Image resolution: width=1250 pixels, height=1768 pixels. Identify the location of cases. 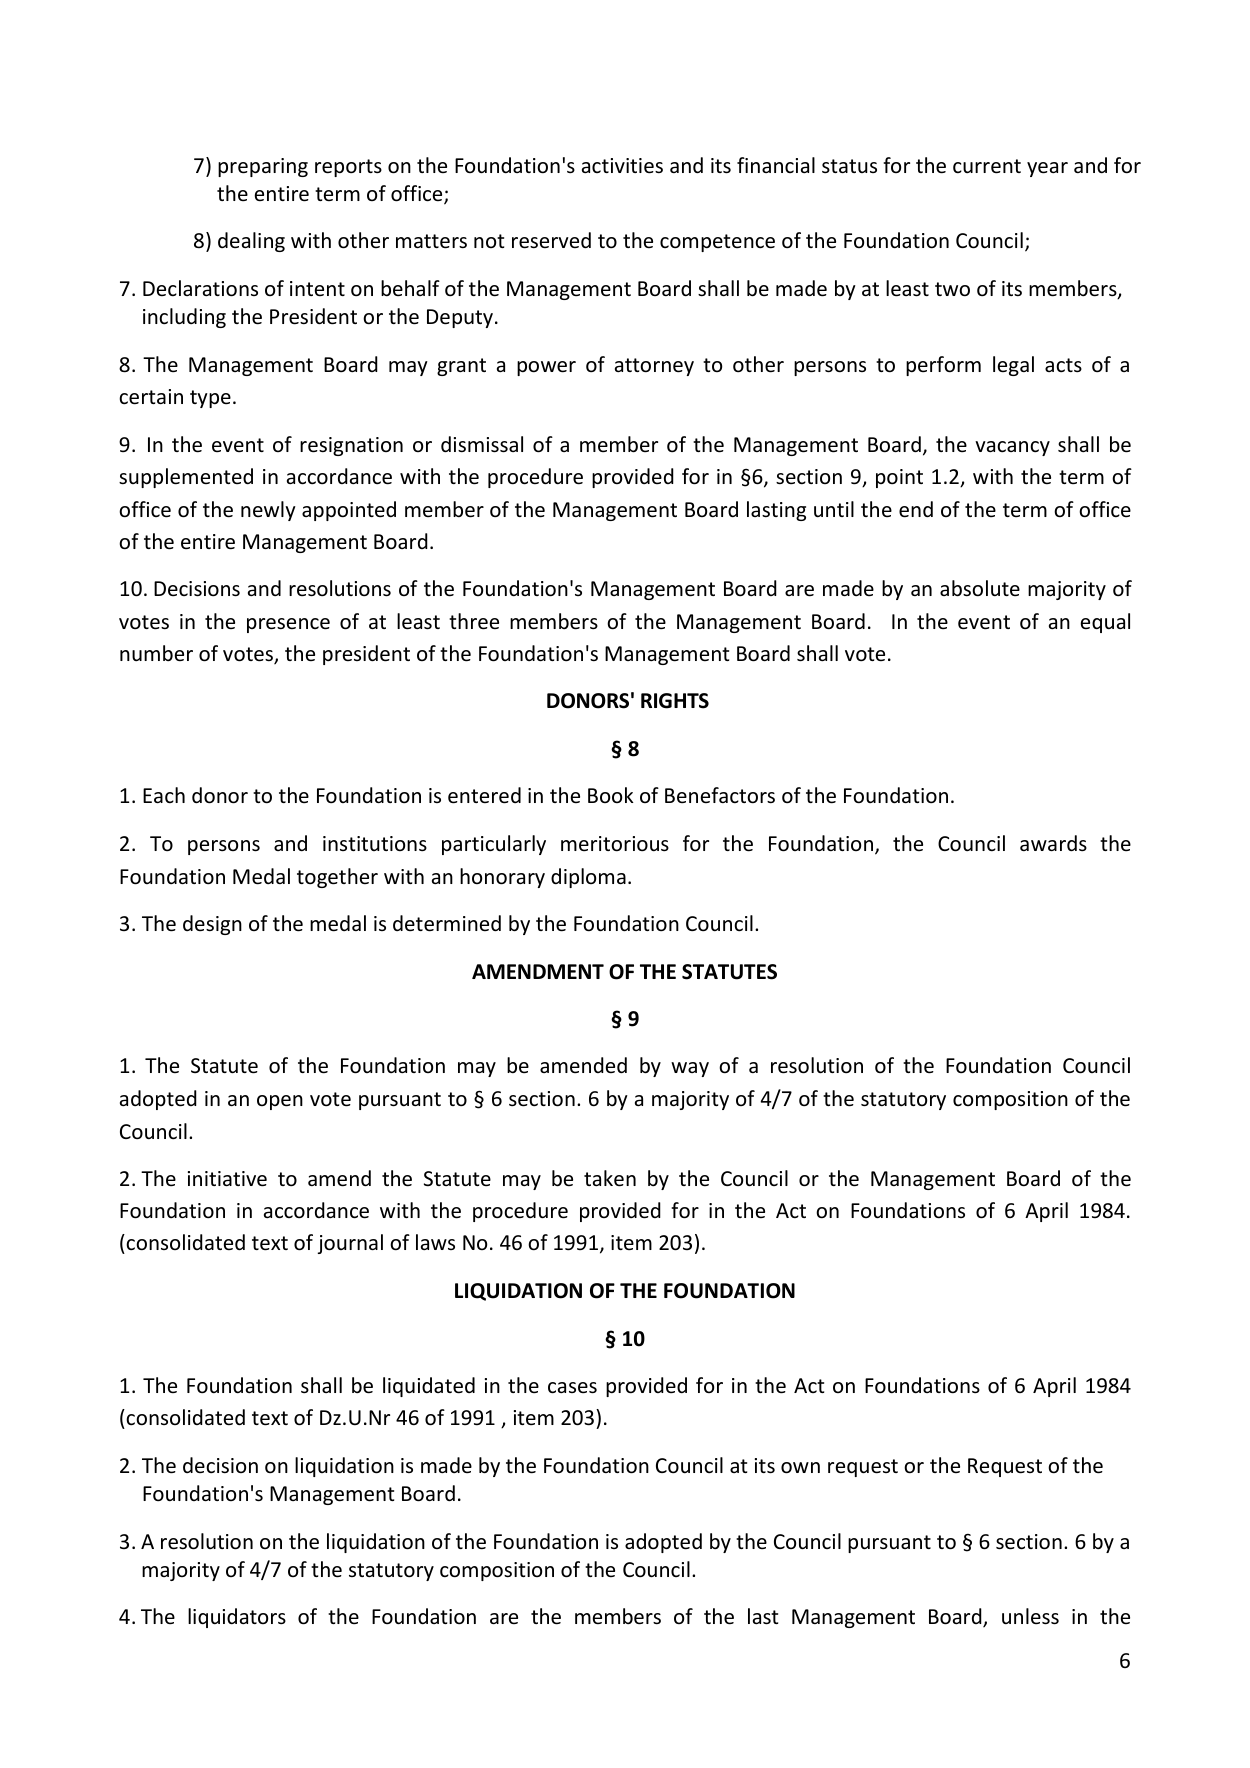
(572, 1388).
